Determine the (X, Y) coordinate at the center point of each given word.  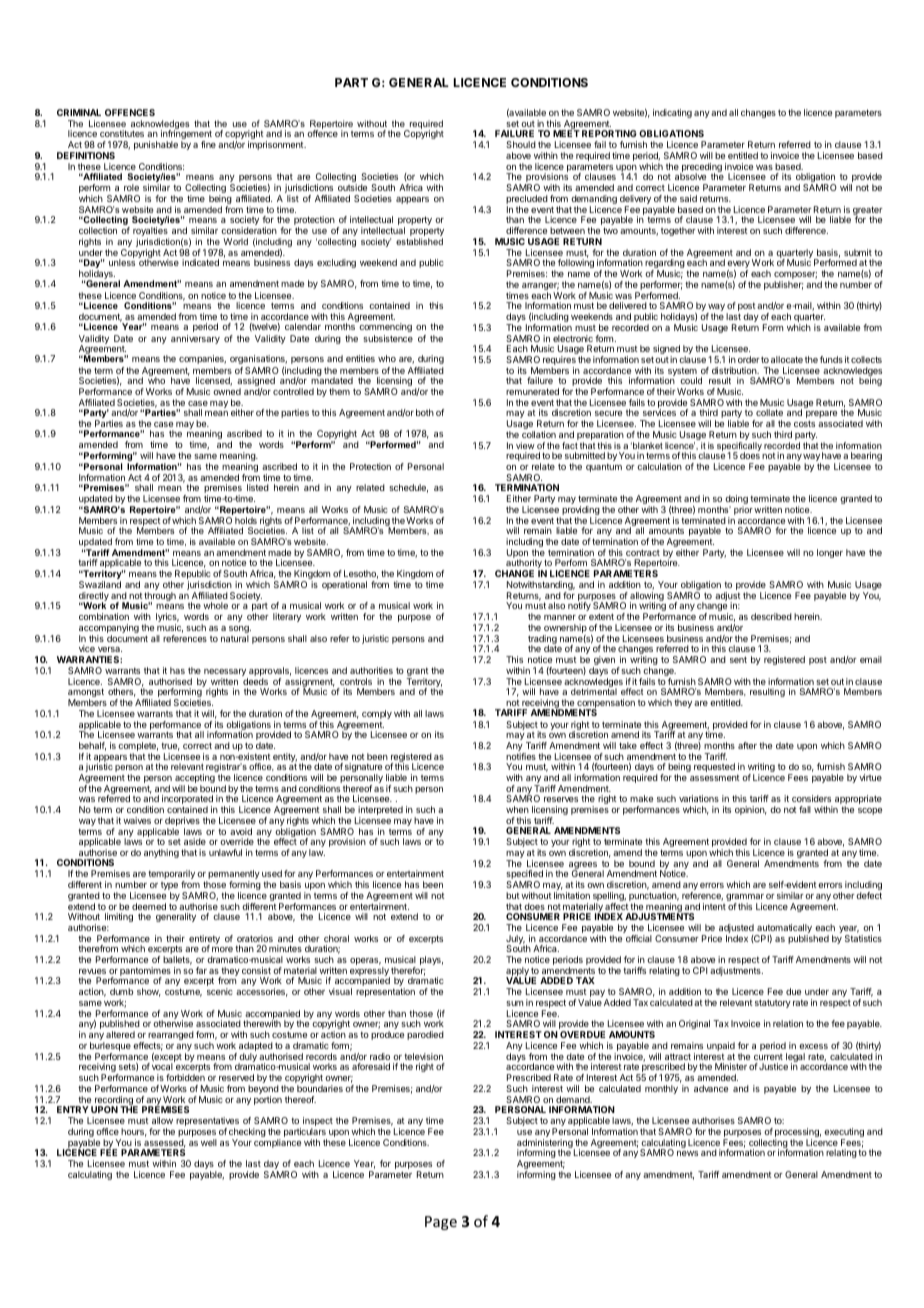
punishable (156, 145)
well (209, 1142)
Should (521, 144)
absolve (690, 176)
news (687, 1153)
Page (441, 1223)
